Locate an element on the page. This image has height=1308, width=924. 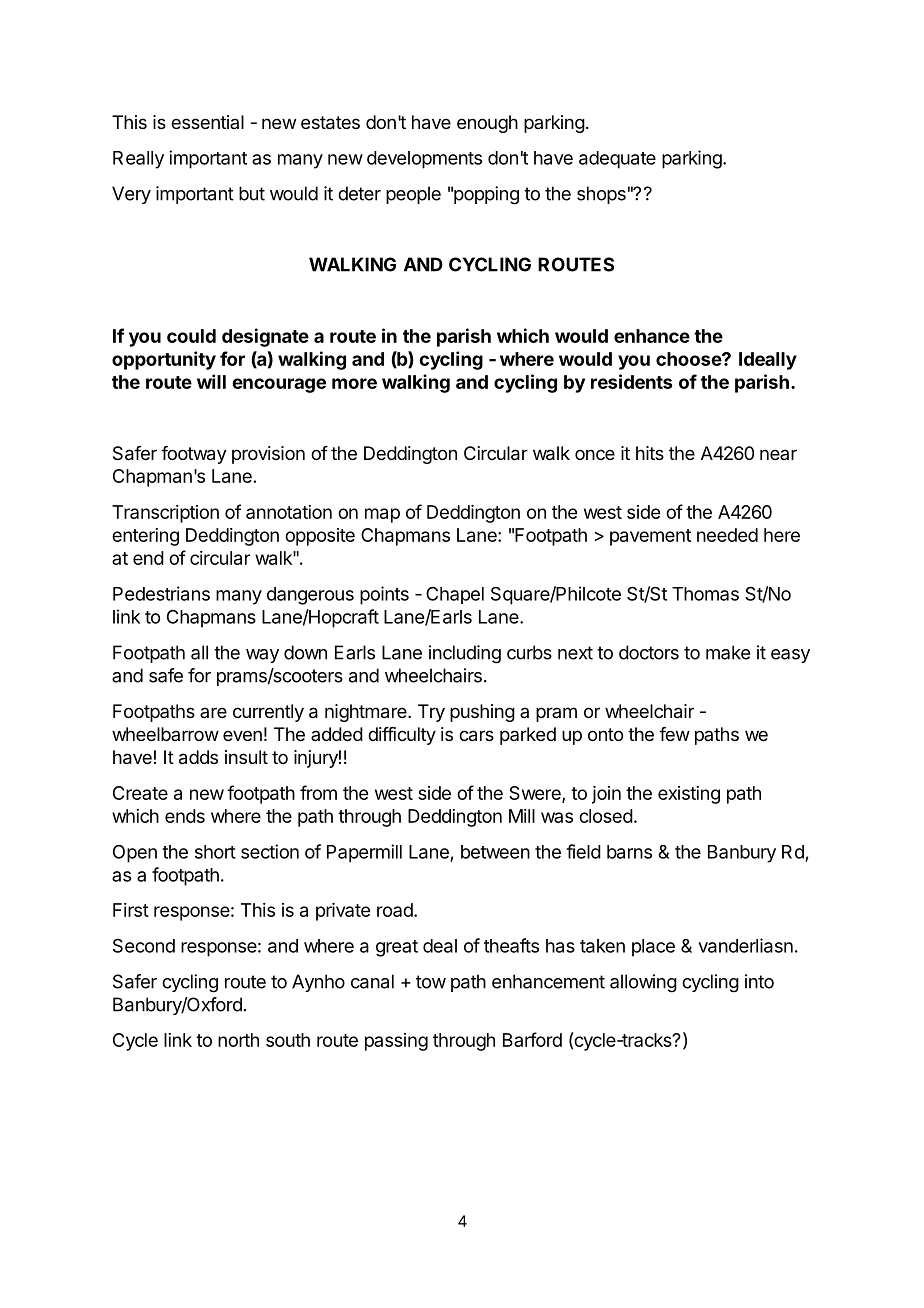
developments is located at coordinates (424, 160).
